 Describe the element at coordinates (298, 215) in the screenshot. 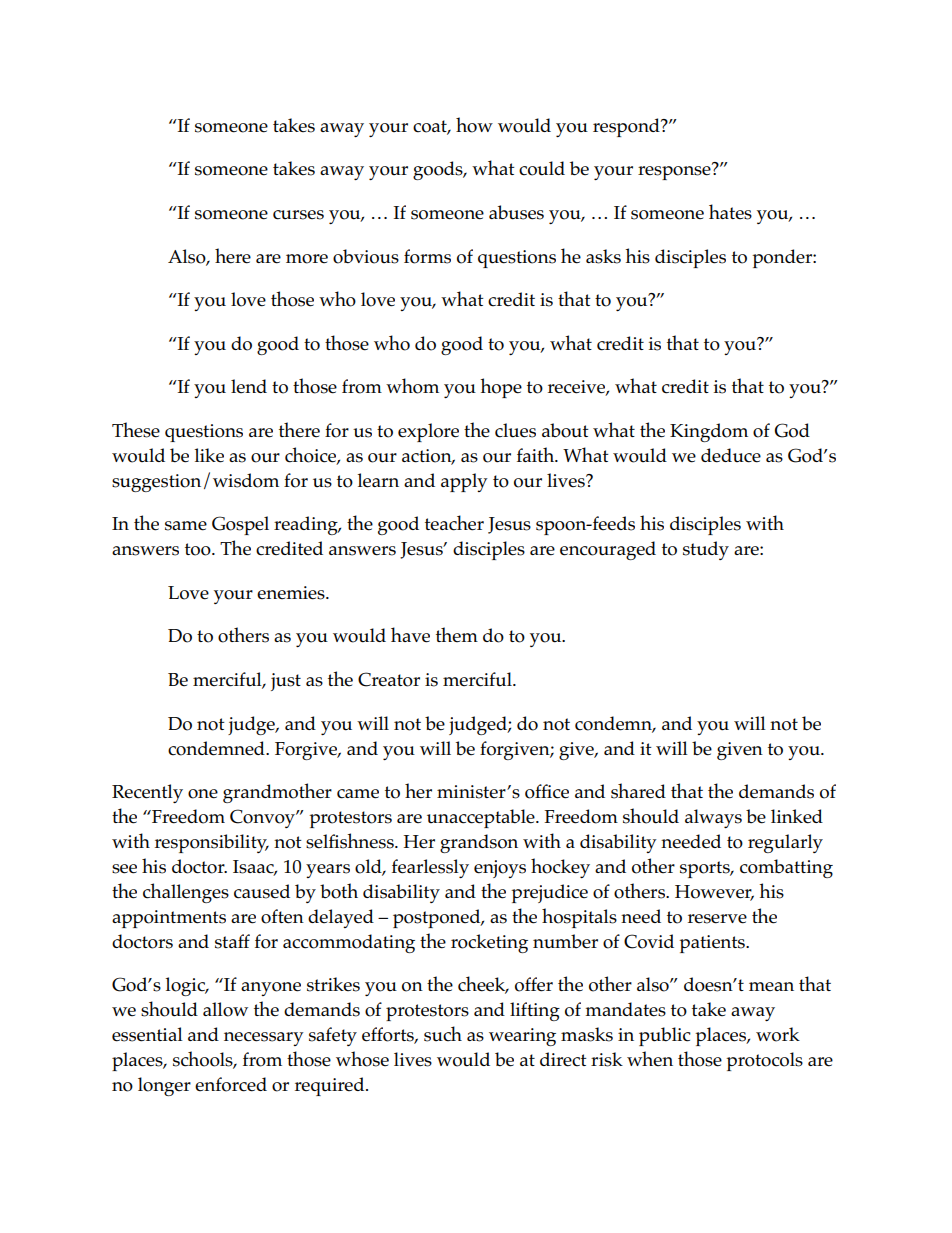

I see `curses` at that location.
